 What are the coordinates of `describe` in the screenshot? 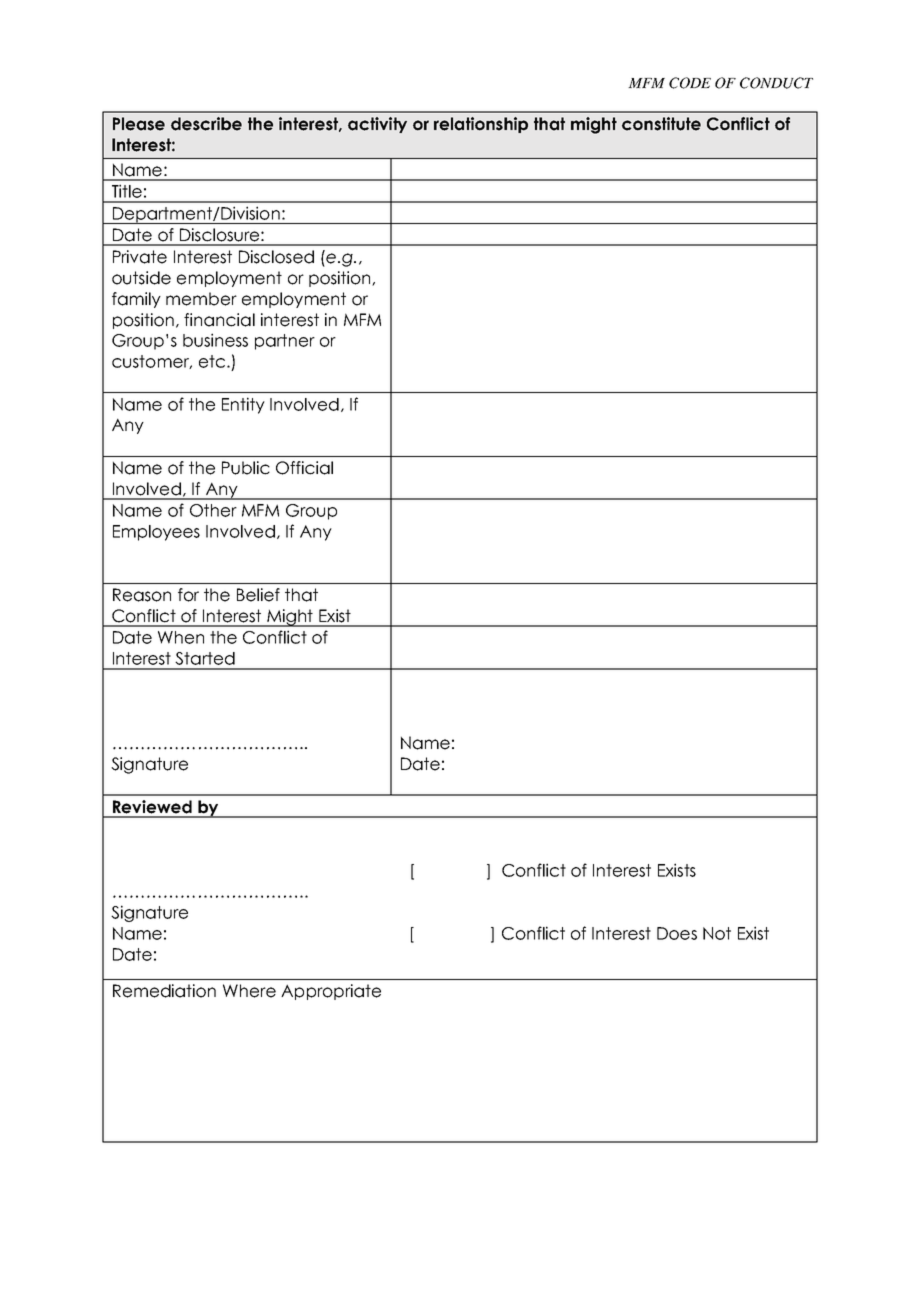 It's located at (206, 124).
